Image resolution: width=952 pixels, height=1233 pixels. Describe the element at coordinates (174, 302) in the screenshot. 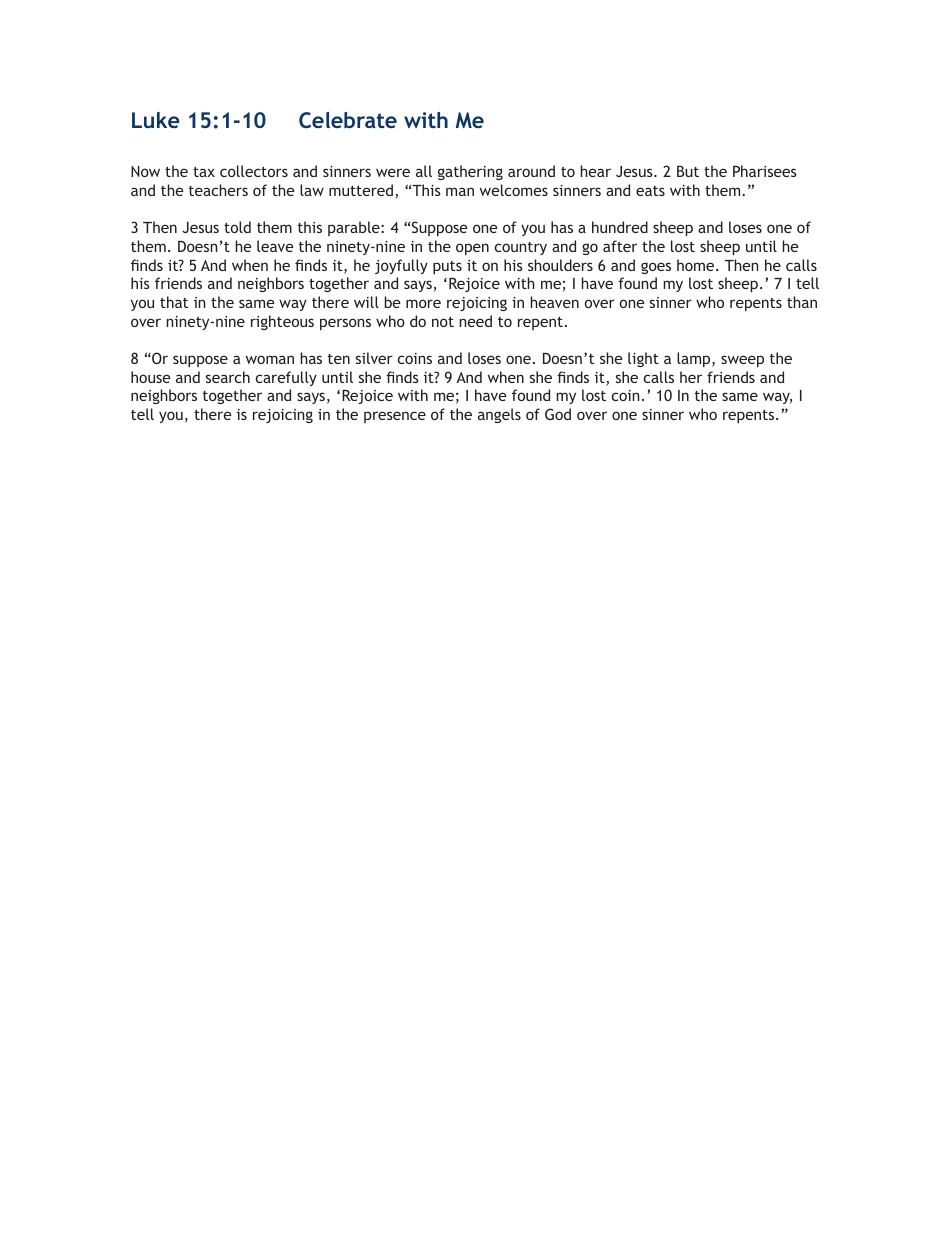

I see `that` at that location.
